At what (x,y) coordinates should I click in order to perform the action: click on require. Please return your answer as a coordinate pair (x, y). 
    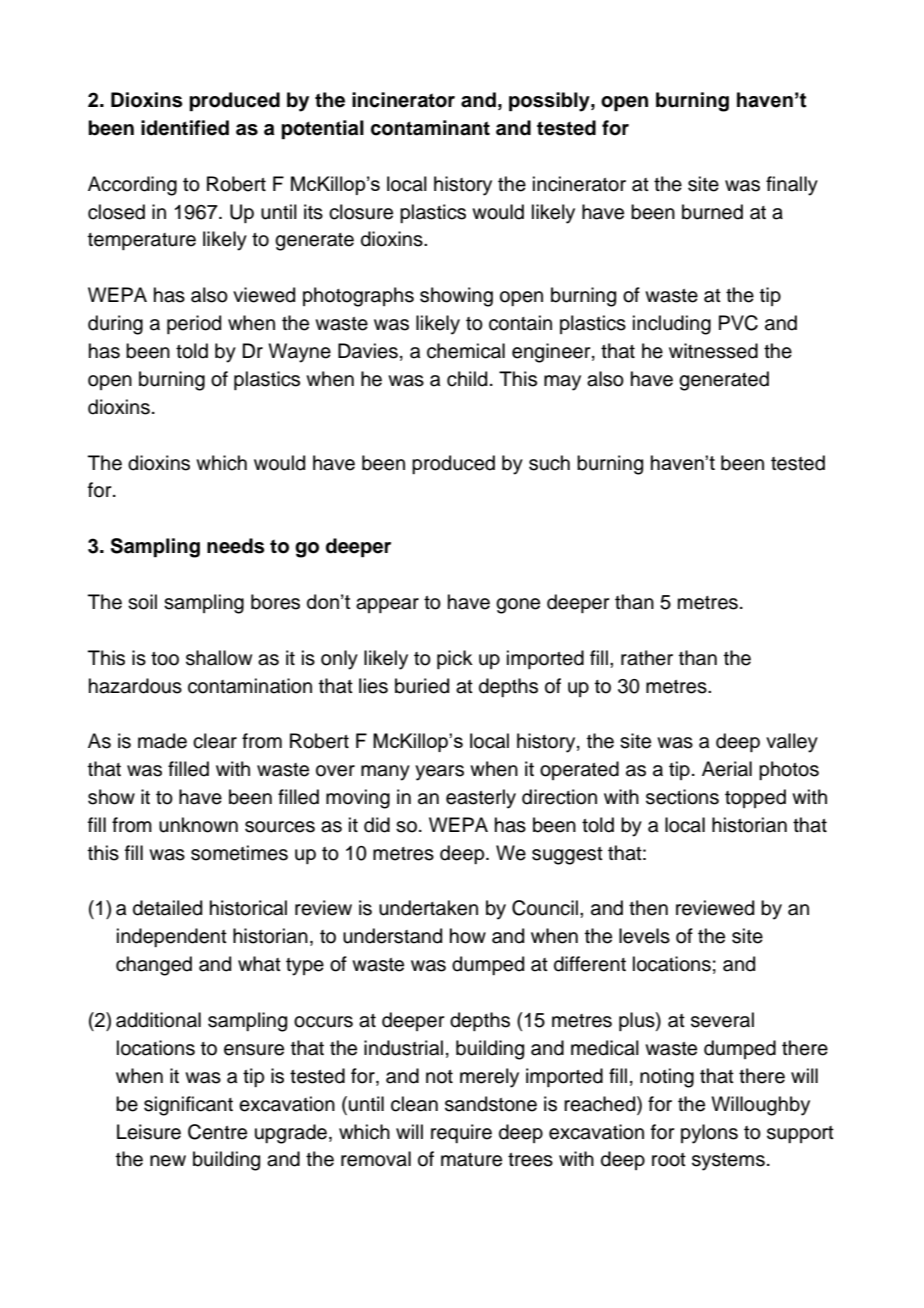
    Looking at the image, I should click on (461, 1133).
